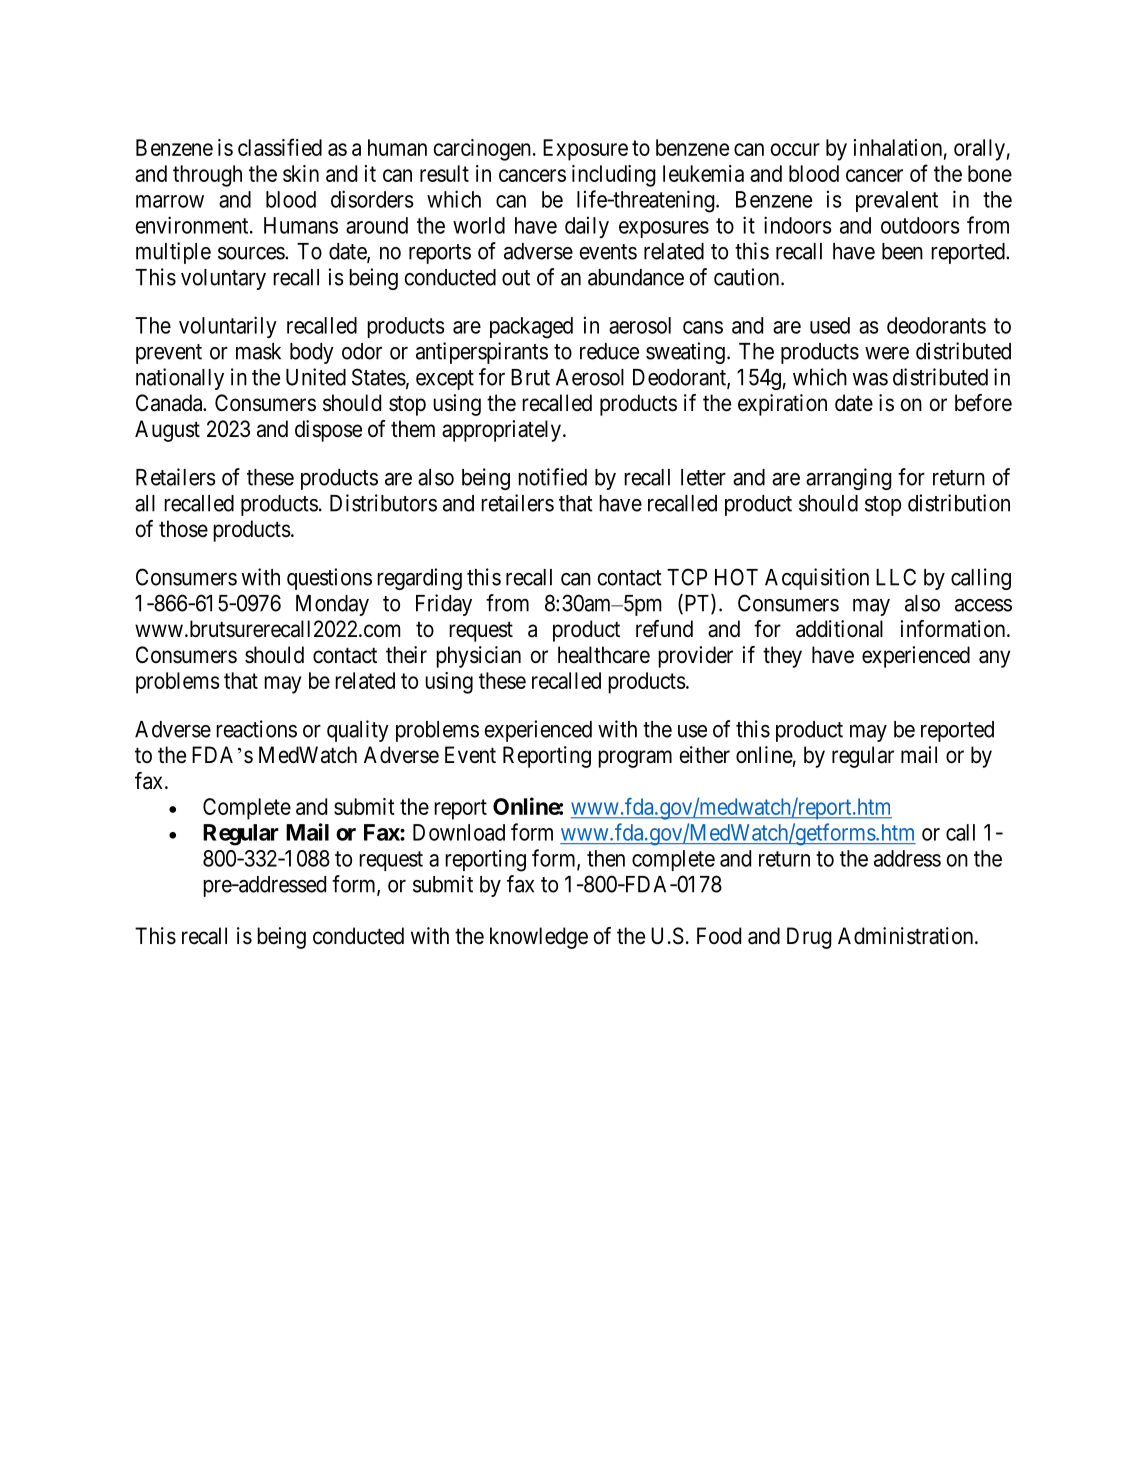 The height and width of the page is (1484, 1146). Describe the element at coordinates (256, 729) in the page. I see `reactions` at that location.
